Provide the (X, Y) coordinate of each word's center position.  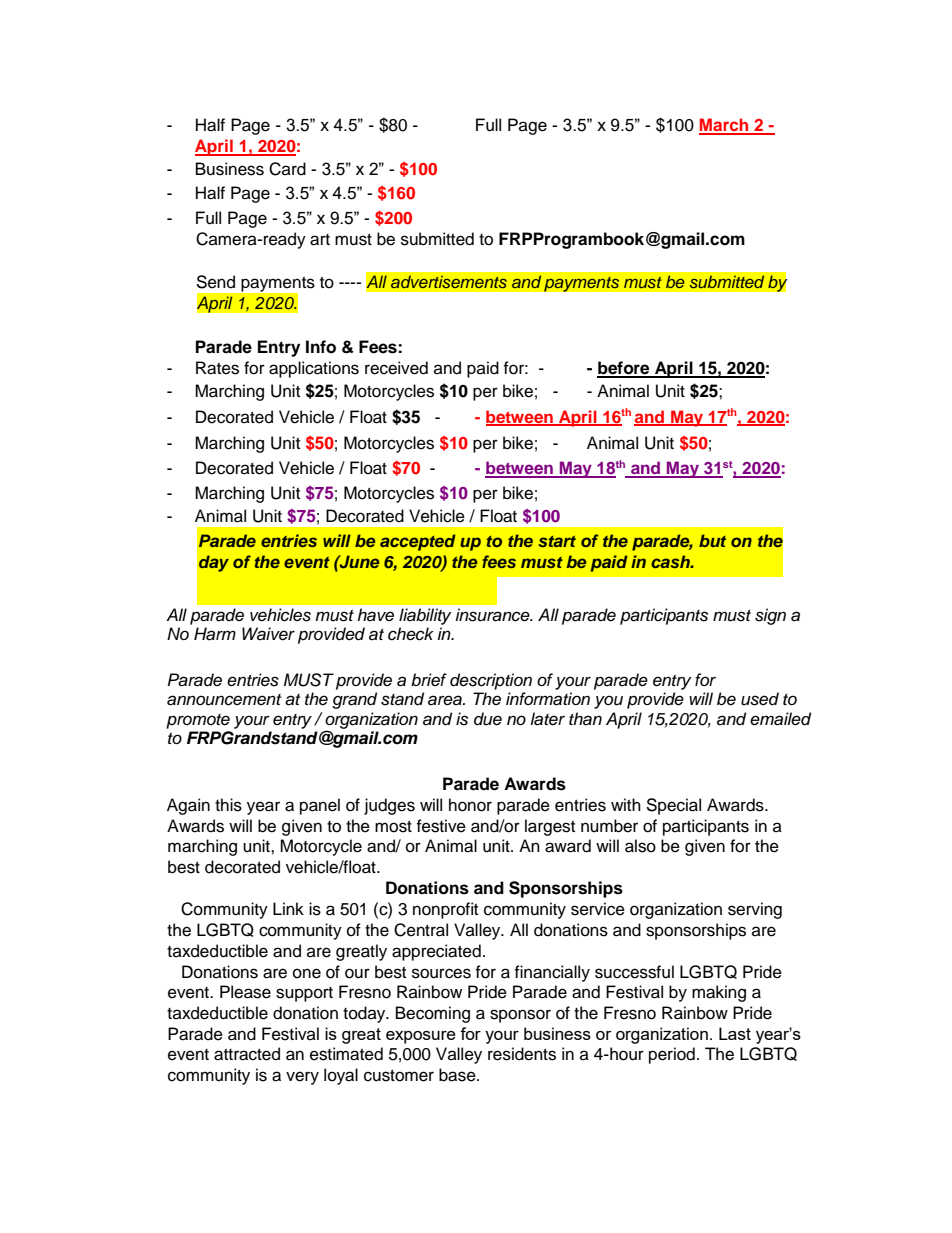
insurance (493, 615)
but (712, 540)
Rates (217, 368)
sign (770, 616)
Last (735, 1033)
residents (522, 1054)
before (624, 369)
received (396, 368)
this (228, 805)
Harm (215, 634)
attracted (247, 1054)
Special (673, 806)
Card (287, 169)
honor (470, 805)
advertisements (448, 282)
